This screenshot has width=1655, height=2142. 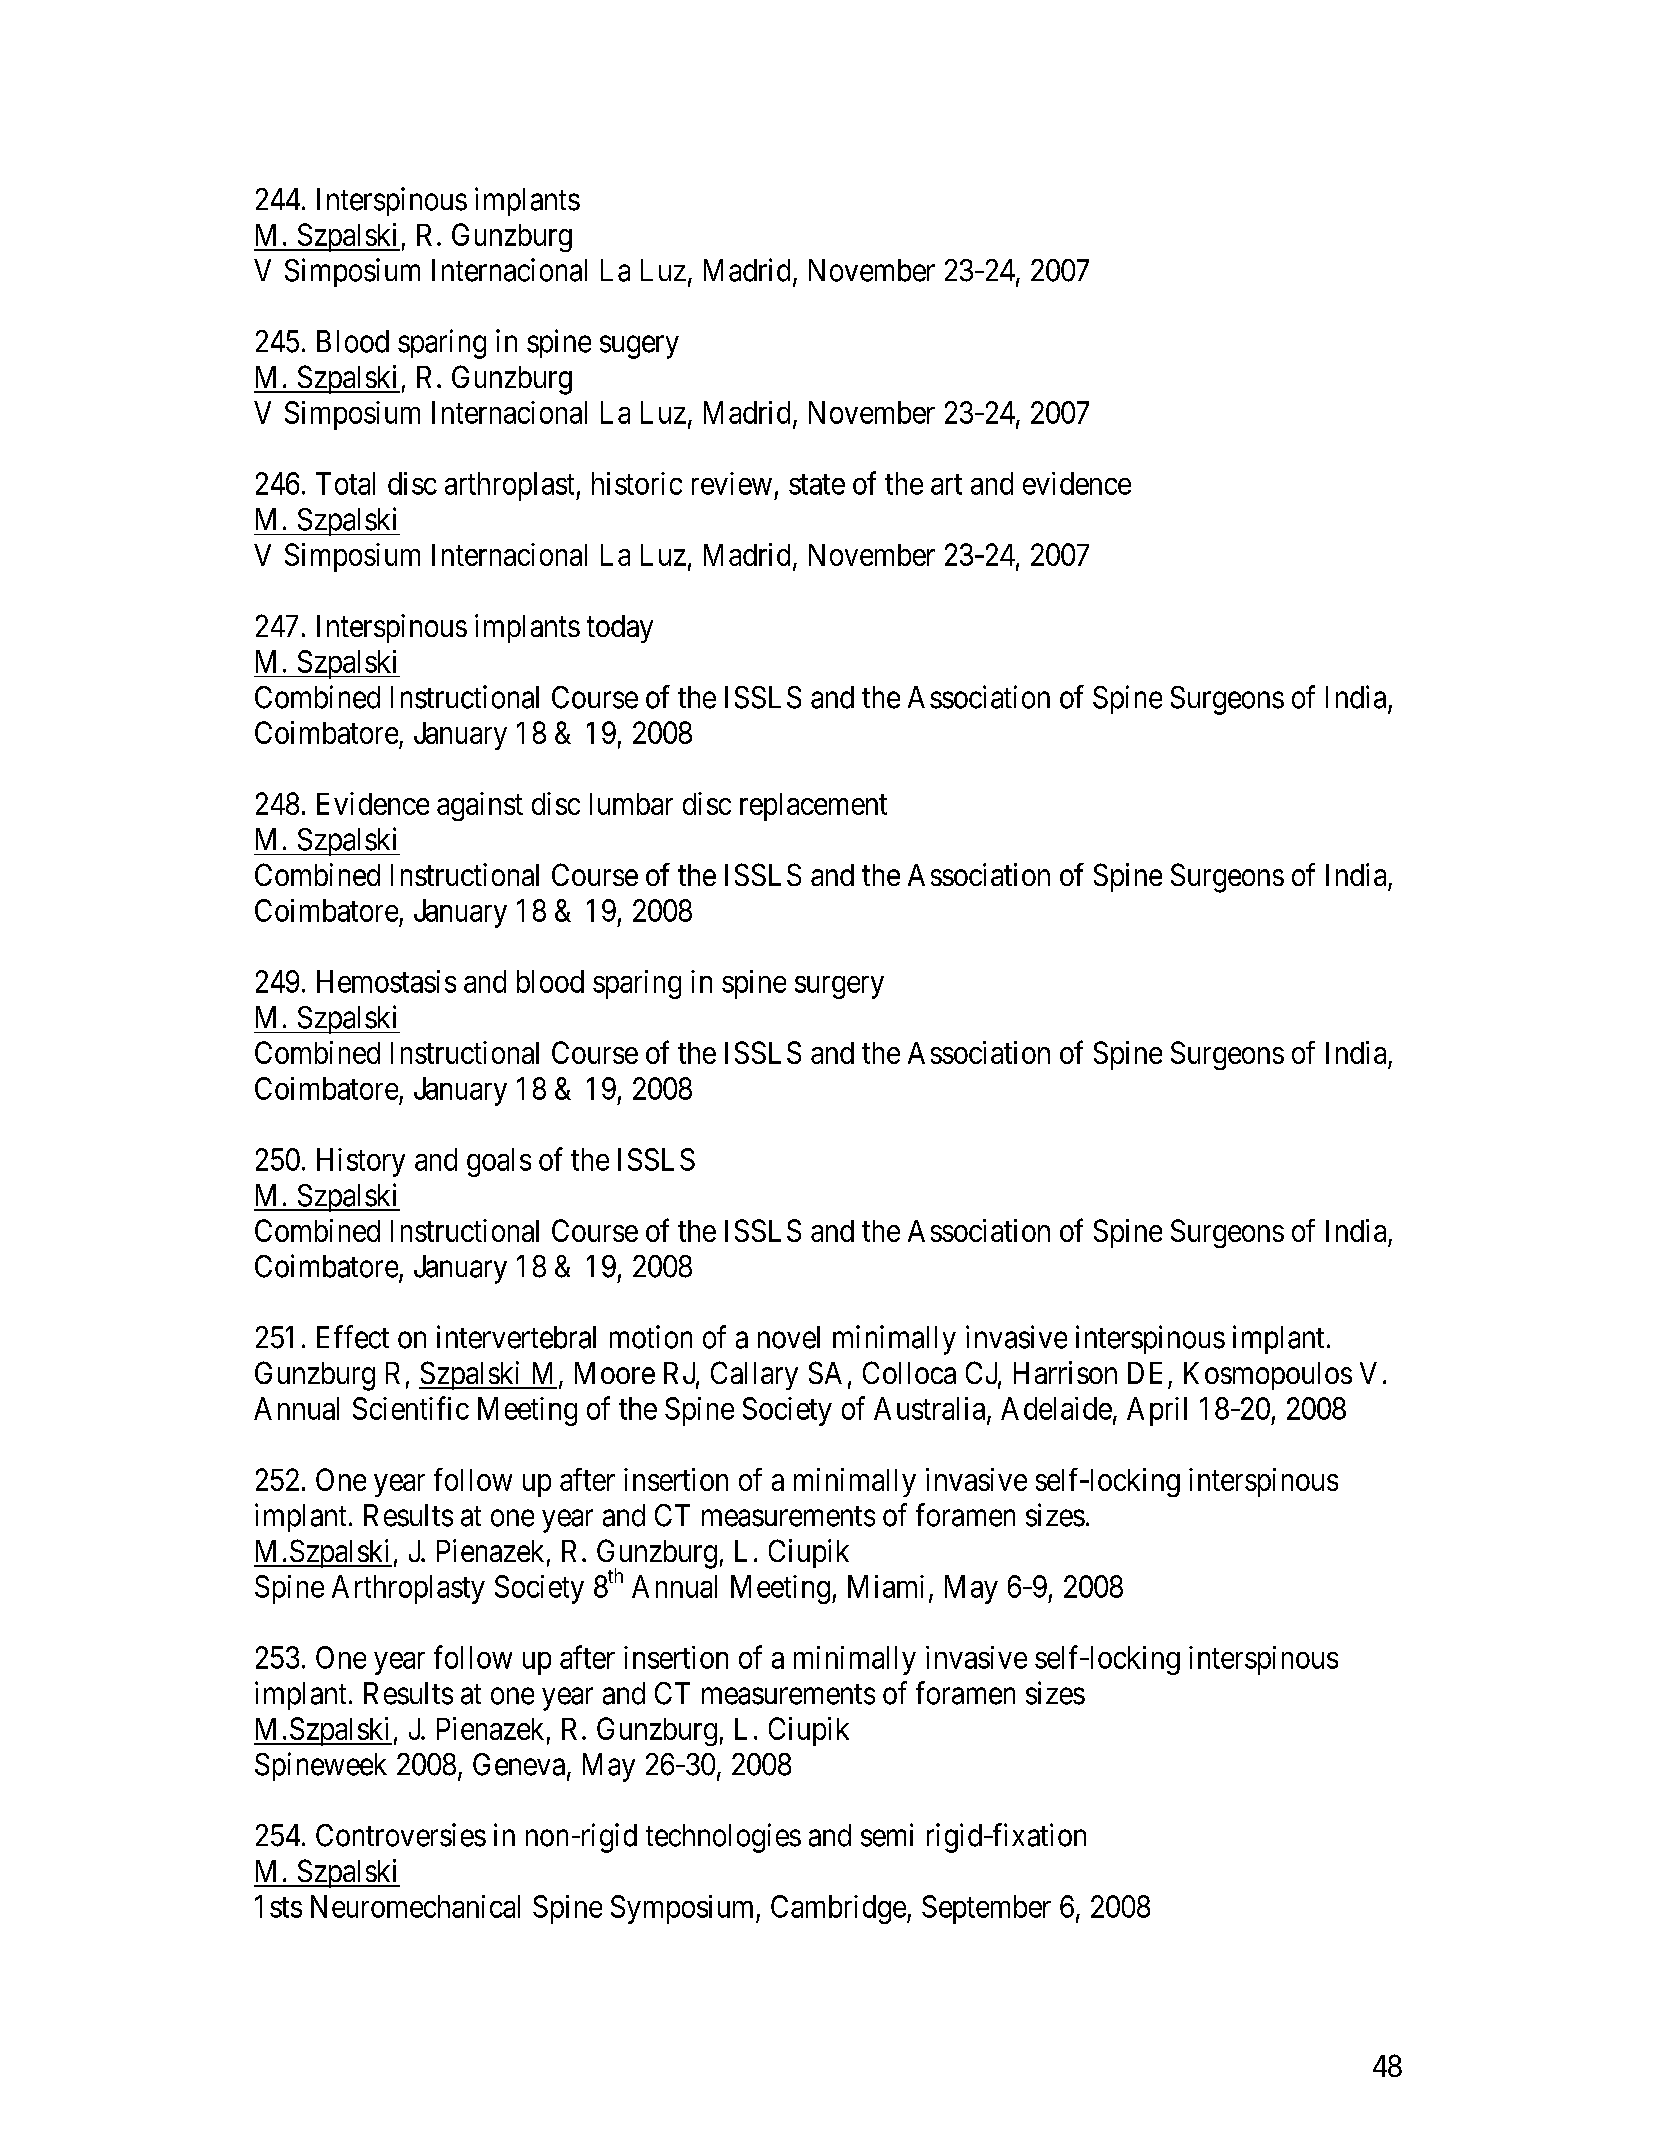 What do you see at coordinates (401, 1835) in the screenshot?
I see `Controversies` at bounding box center [401, 1835].
